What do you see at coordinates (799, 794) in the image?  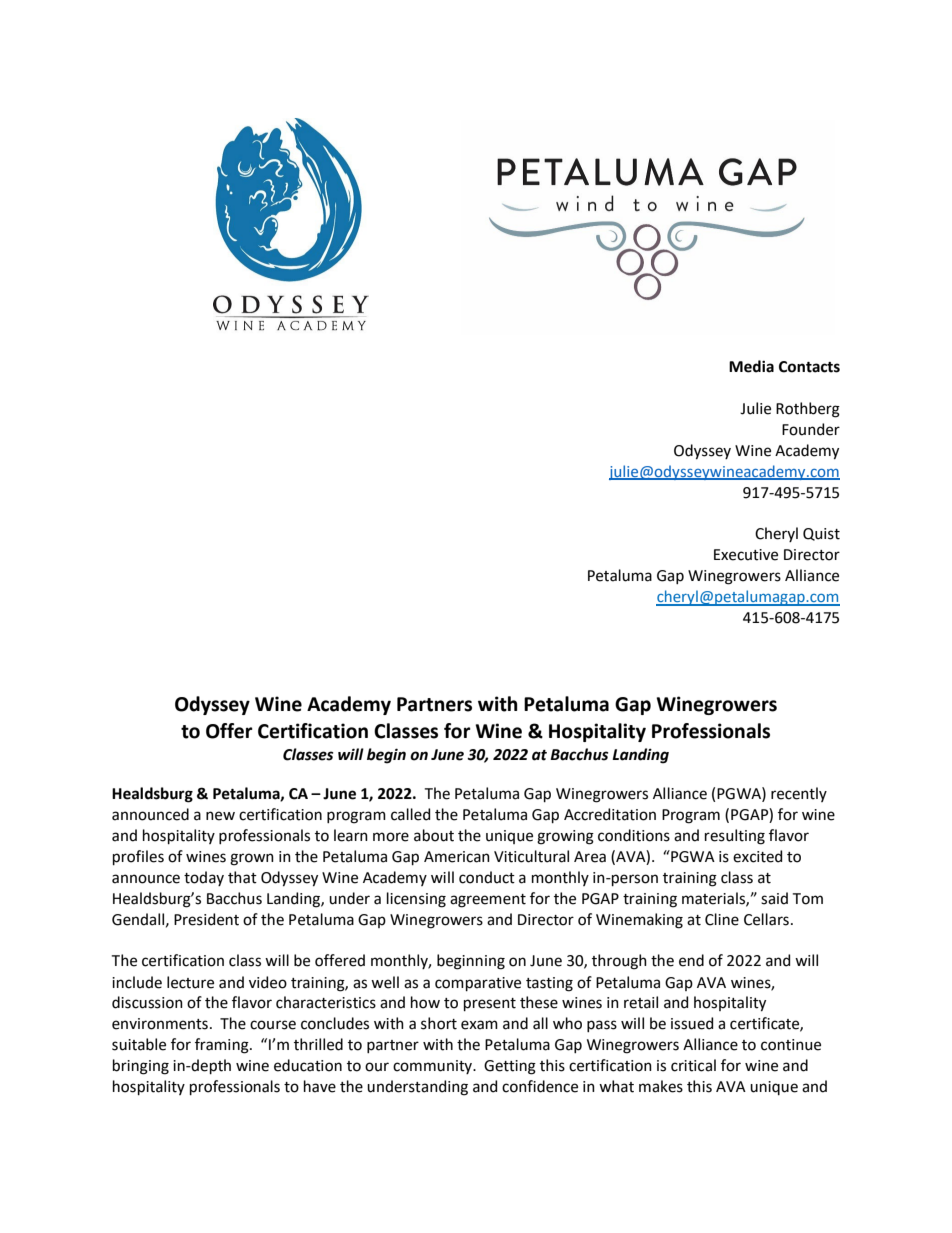 I see `recently` at bounding box center [799, 794].
